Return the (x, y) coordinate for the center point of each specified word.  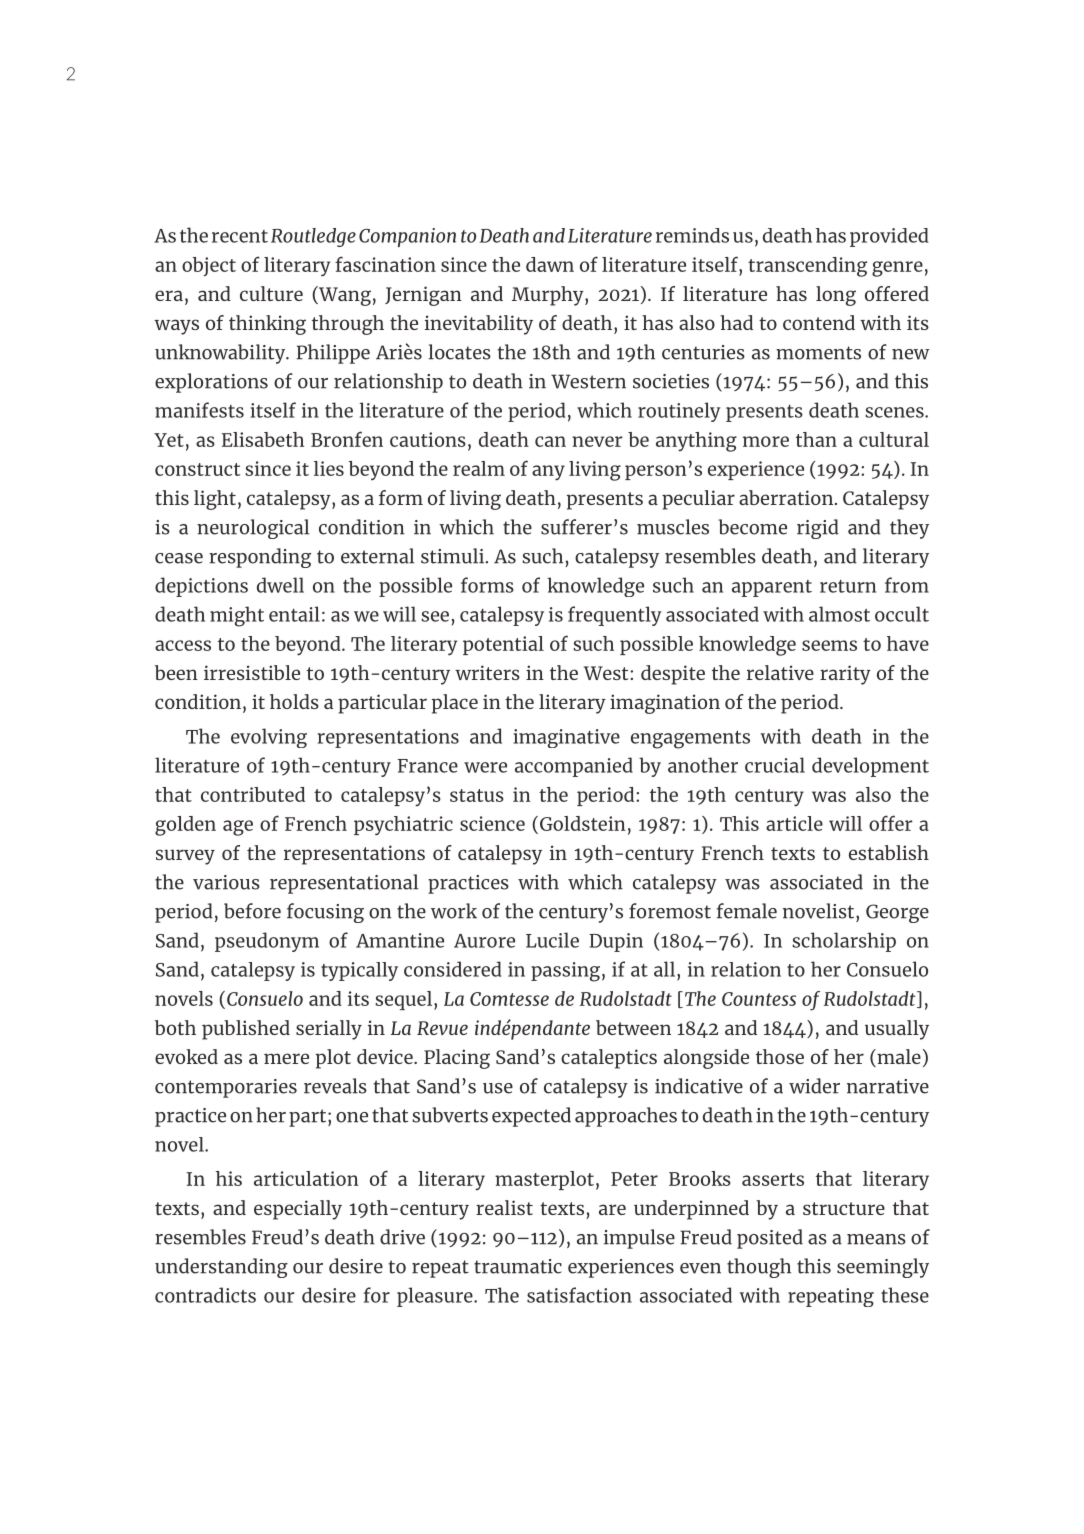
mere (286, 1058)
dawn (550, 264)
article (794, 823)
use (498, 1088)
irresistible (252, 672)
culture (271, 293)
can (550, 441)
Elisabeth (263, 439)
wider (814, 1086)
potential (503, 645)
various (226, 882)
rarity (845, 675)
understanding (221, 1268)
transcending (807, 267)
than (816, 439)
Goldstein (583, 823)
